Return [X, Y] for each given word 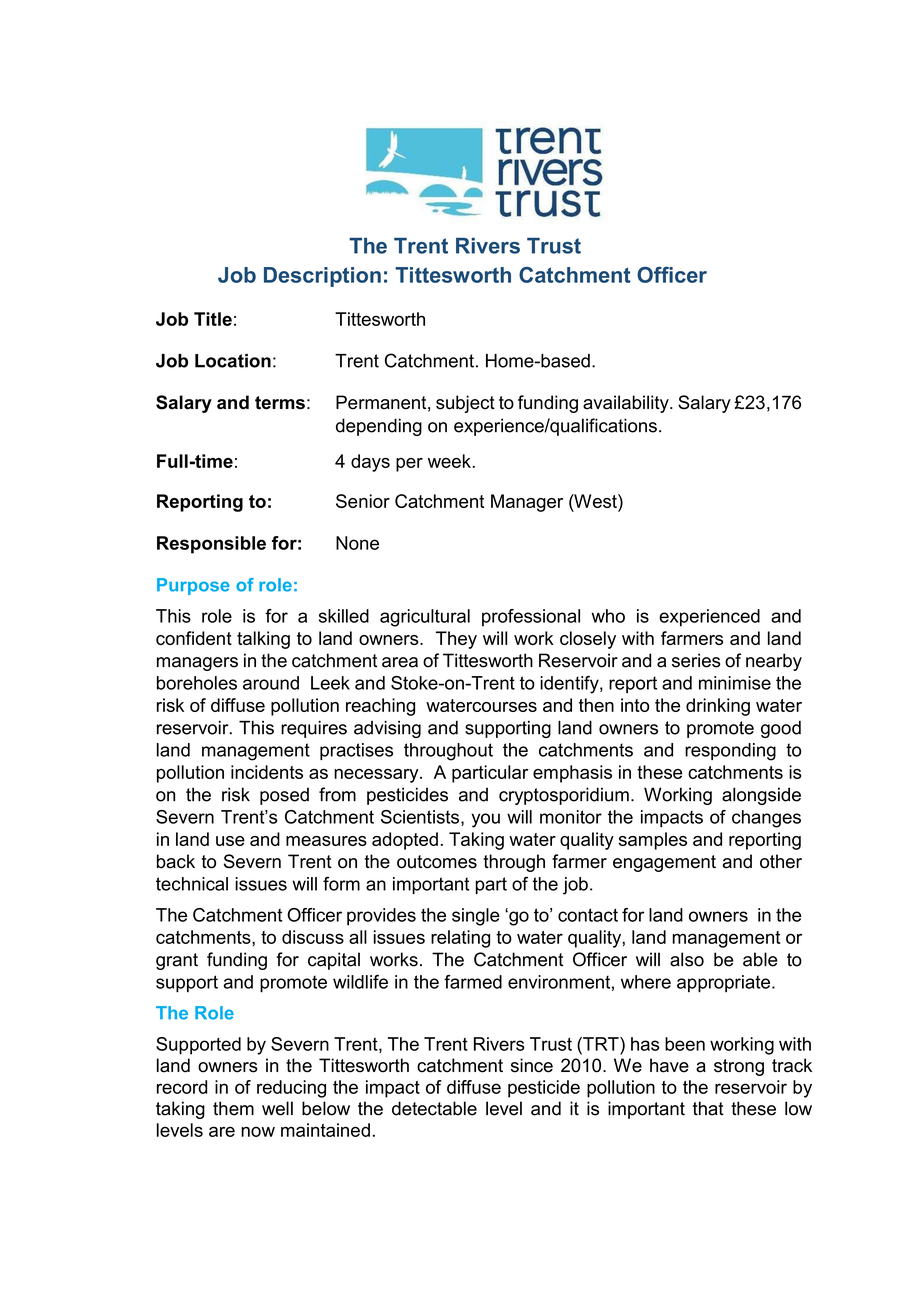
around [271, 683]
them [233, 1108]
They [456, 640]
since [532, 1065]
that [708, 1108]
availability [627, 404]
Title [213, 319]
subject [465, 404]
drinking [718, 707]
